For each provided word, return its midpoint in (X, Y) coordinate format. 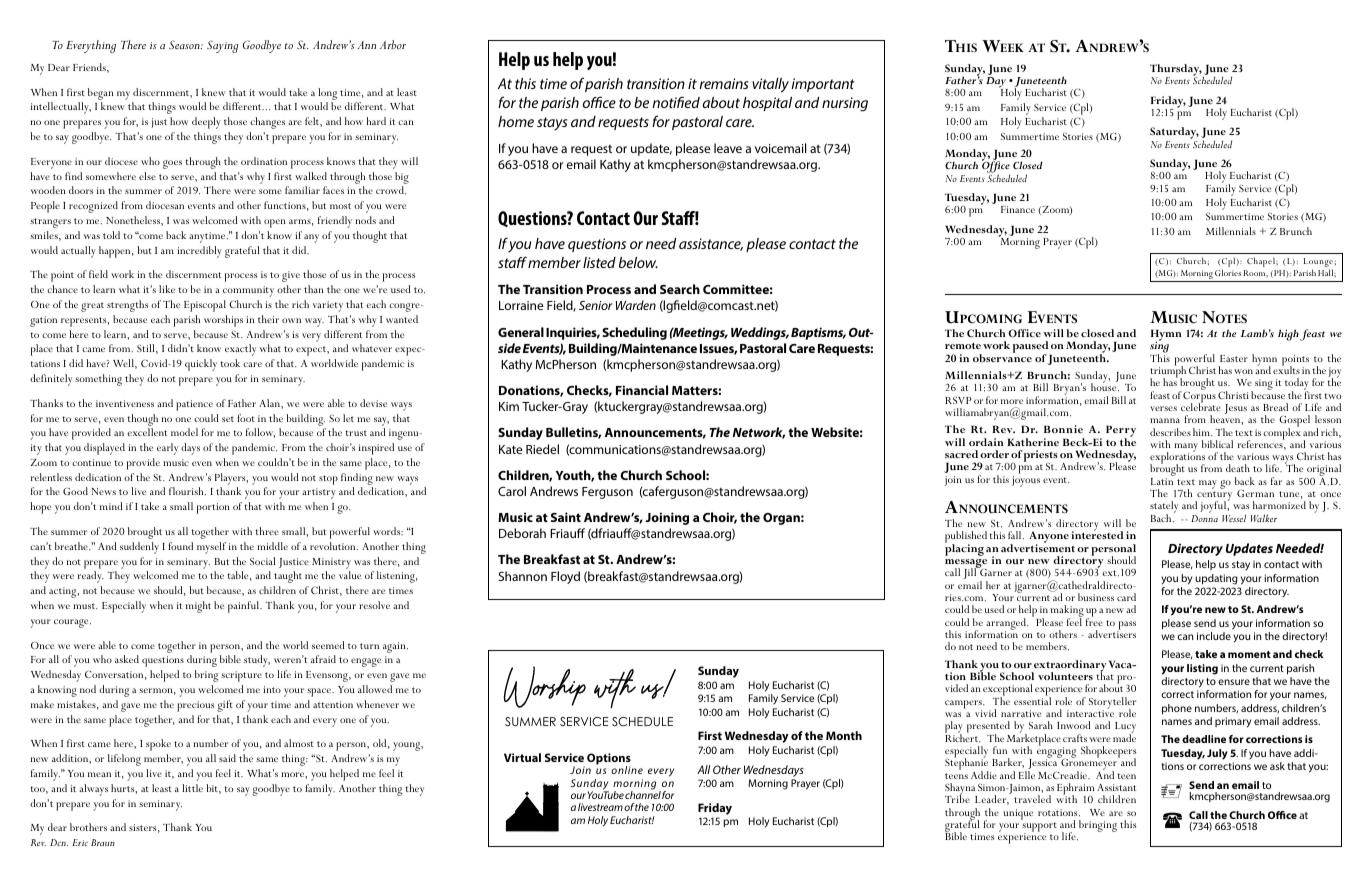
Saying (222, 47)
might (198, 607)
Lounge (1318, 264)
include (1214, 636)
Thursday (1176, 71)
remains (724, 83)
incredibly (199, 252)
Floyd (565, 577)
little (192, 788)
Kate (511, 449)
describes (1170, 432)
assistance (711, 244)
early (167, 449)
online (627, 770)
